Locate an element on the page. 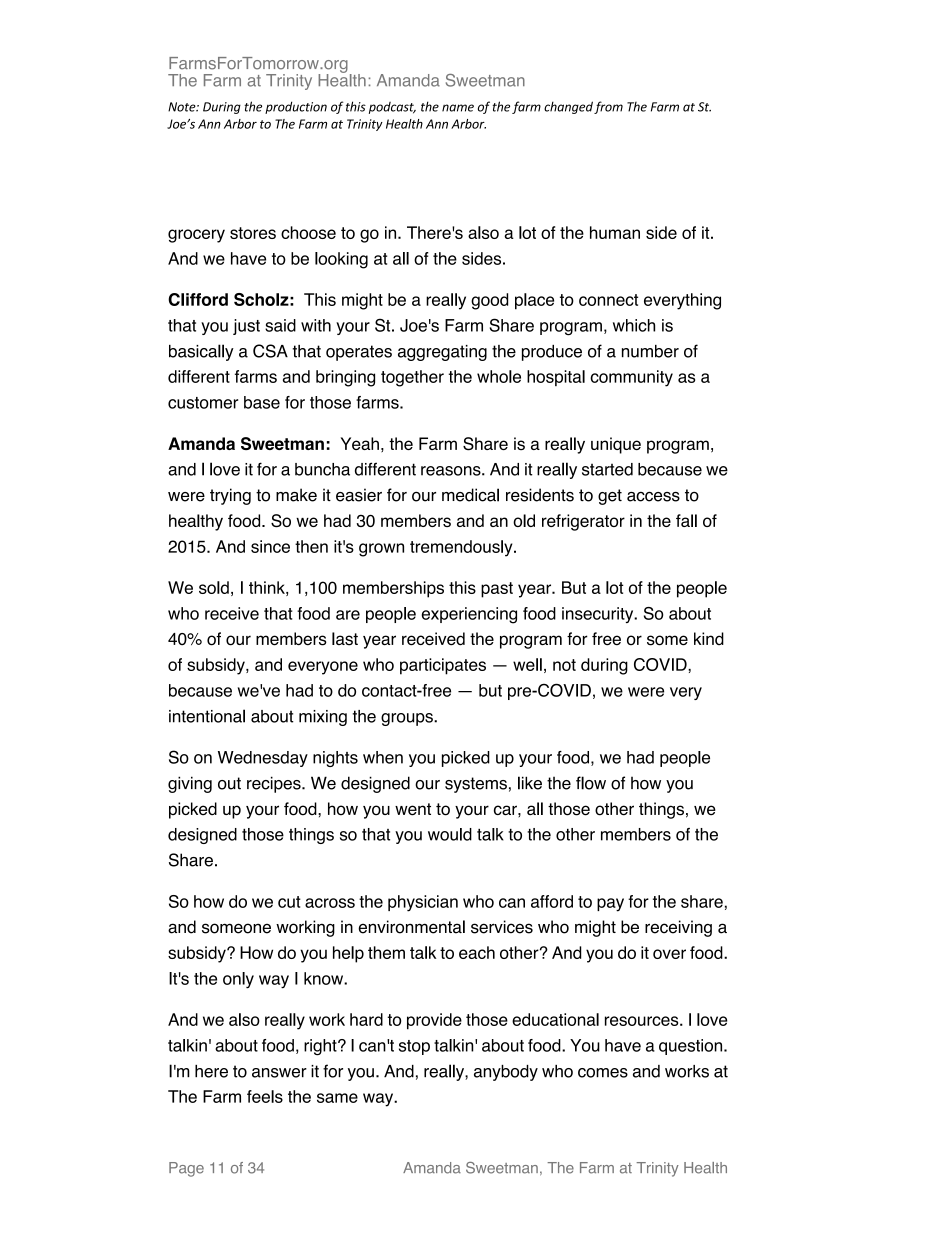  community is located at coordinates (631, 378).
